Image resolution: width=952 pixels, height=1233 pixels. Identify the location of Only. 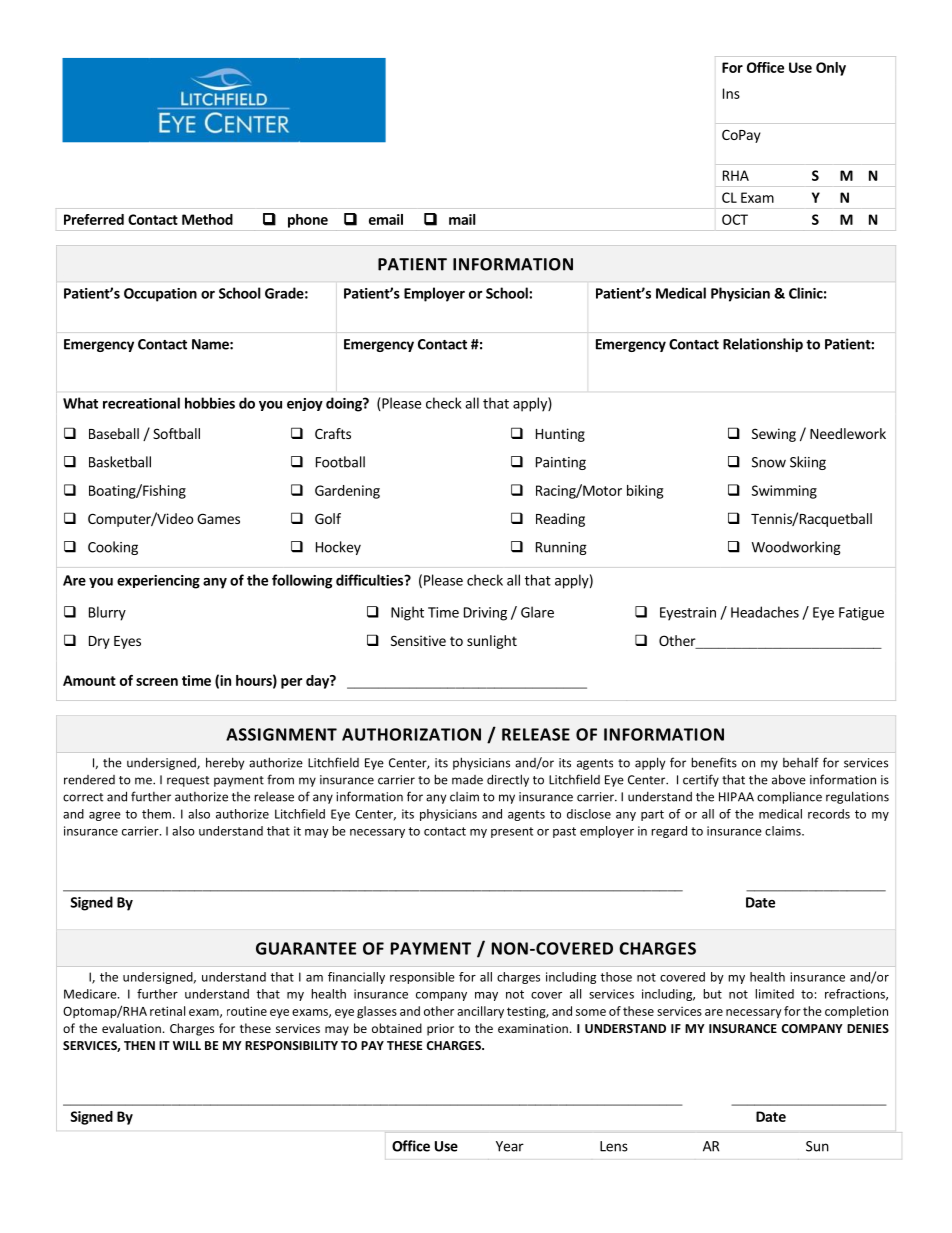
(831, 69).
